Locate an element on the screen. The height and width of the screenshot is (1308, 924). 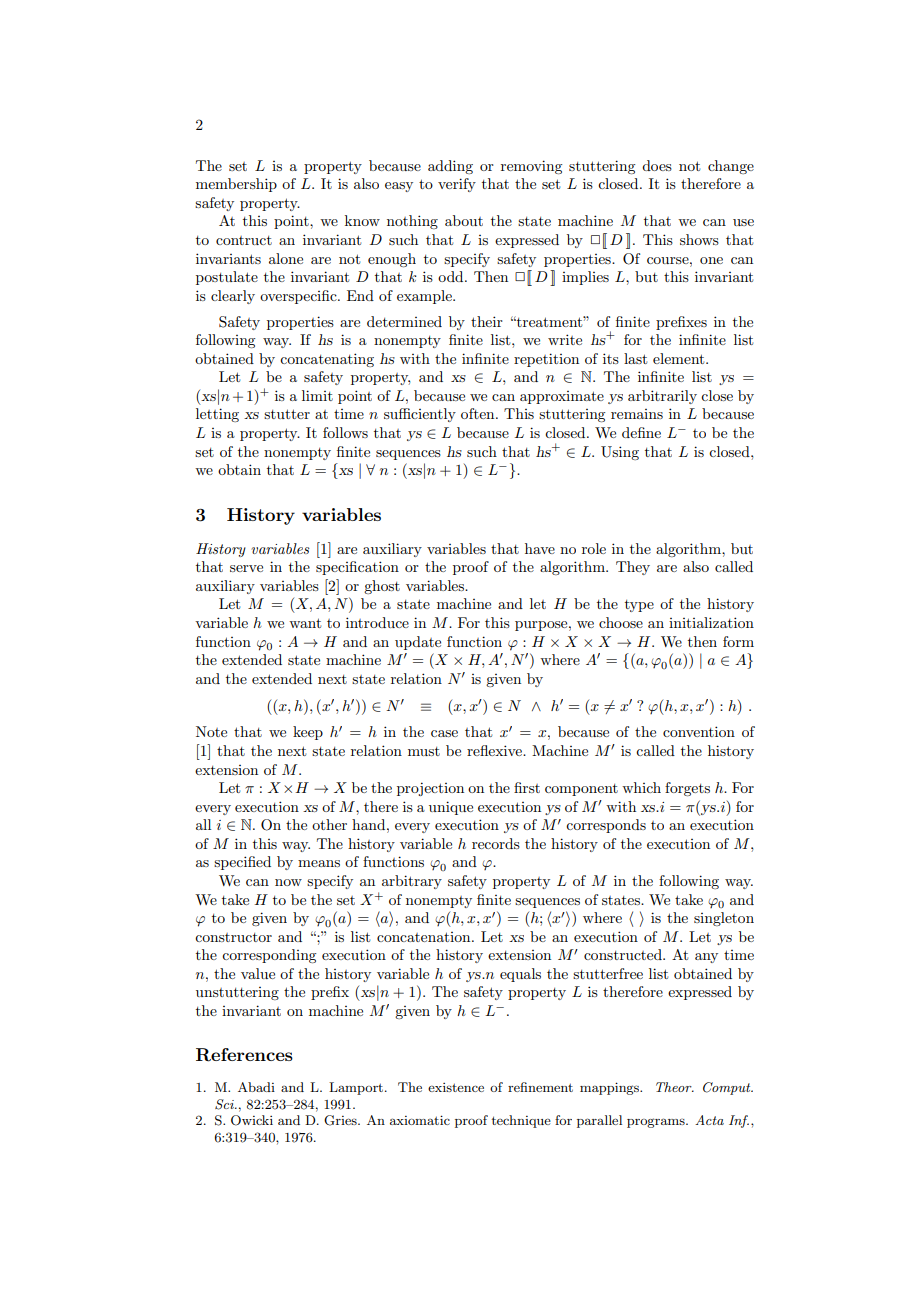
corresponding is located at coordinates (269, 956).
